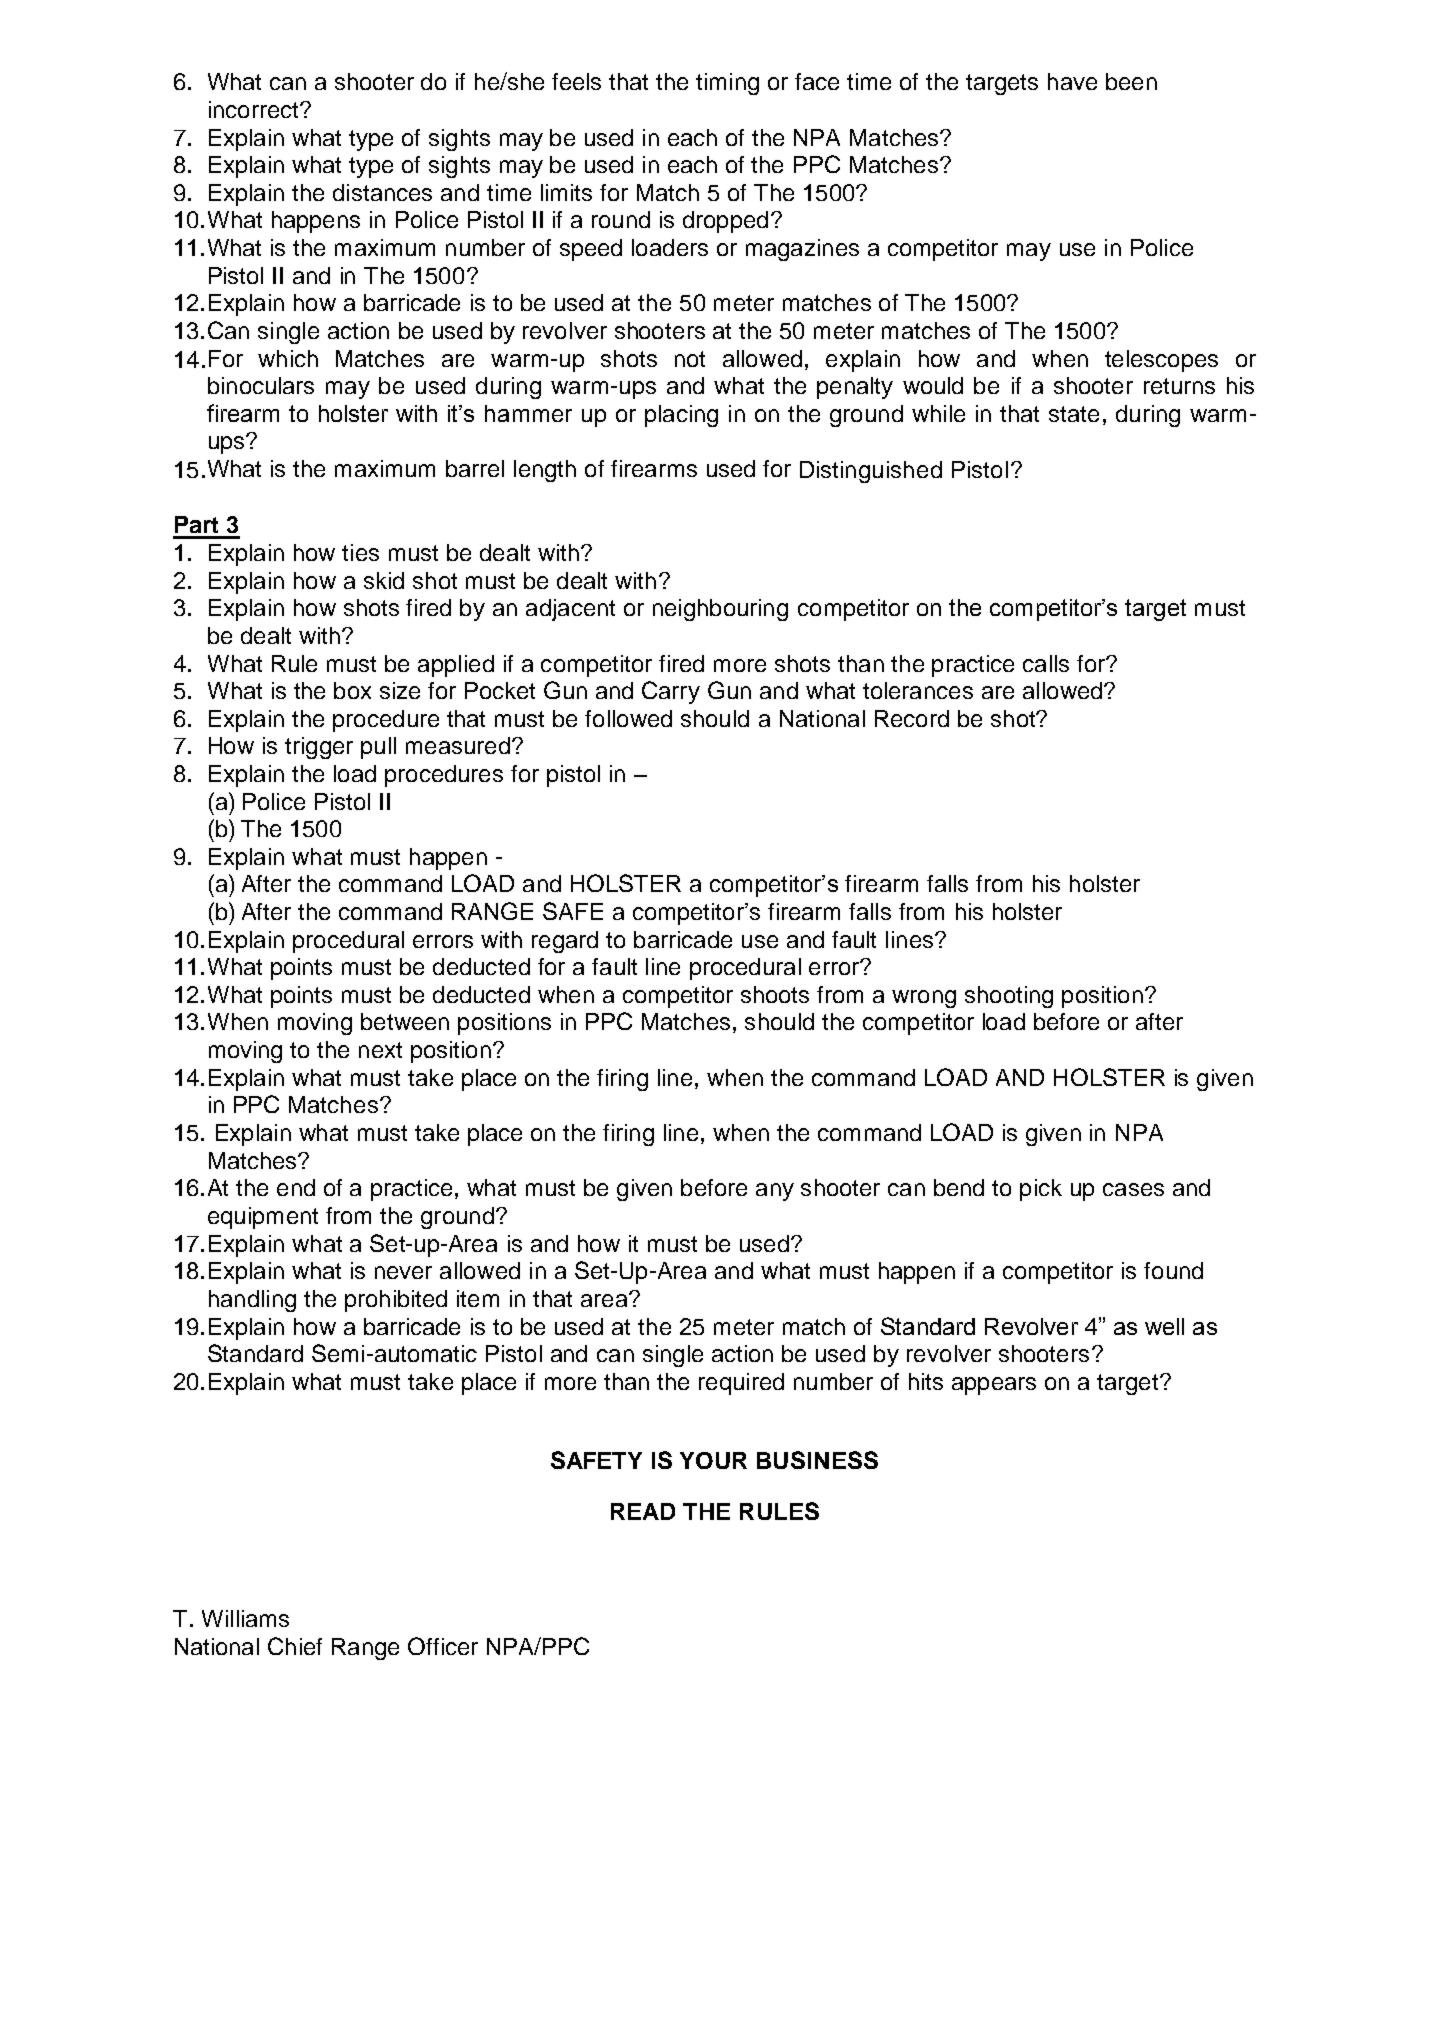 The width and height of the image is (1429, 2022). What do you see at coordinates (643, 1511) in the image?
I see `READ` at bounding box center [643, 1511].
